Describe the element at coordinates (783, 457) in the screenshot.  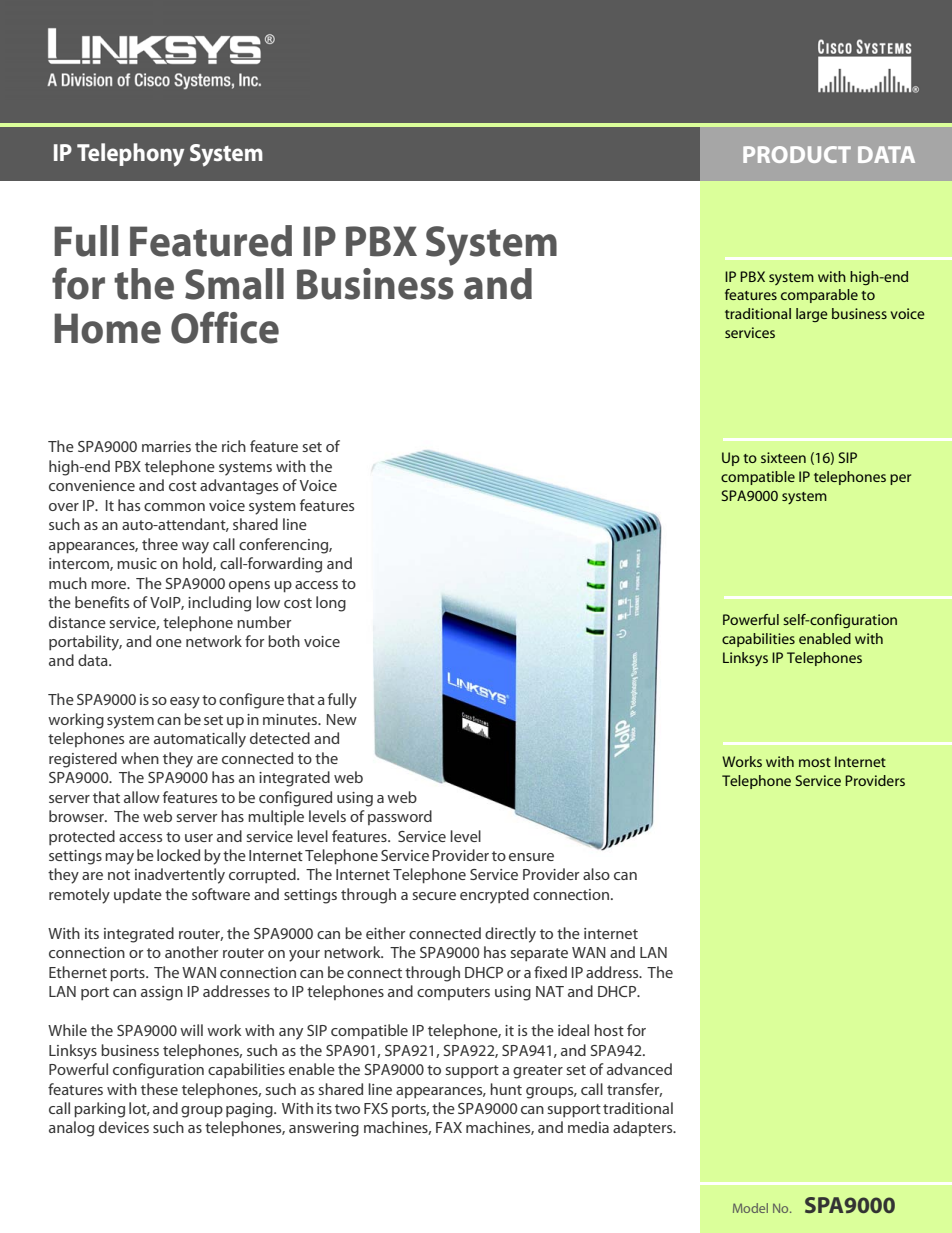
I see `sixteen` at that location.
